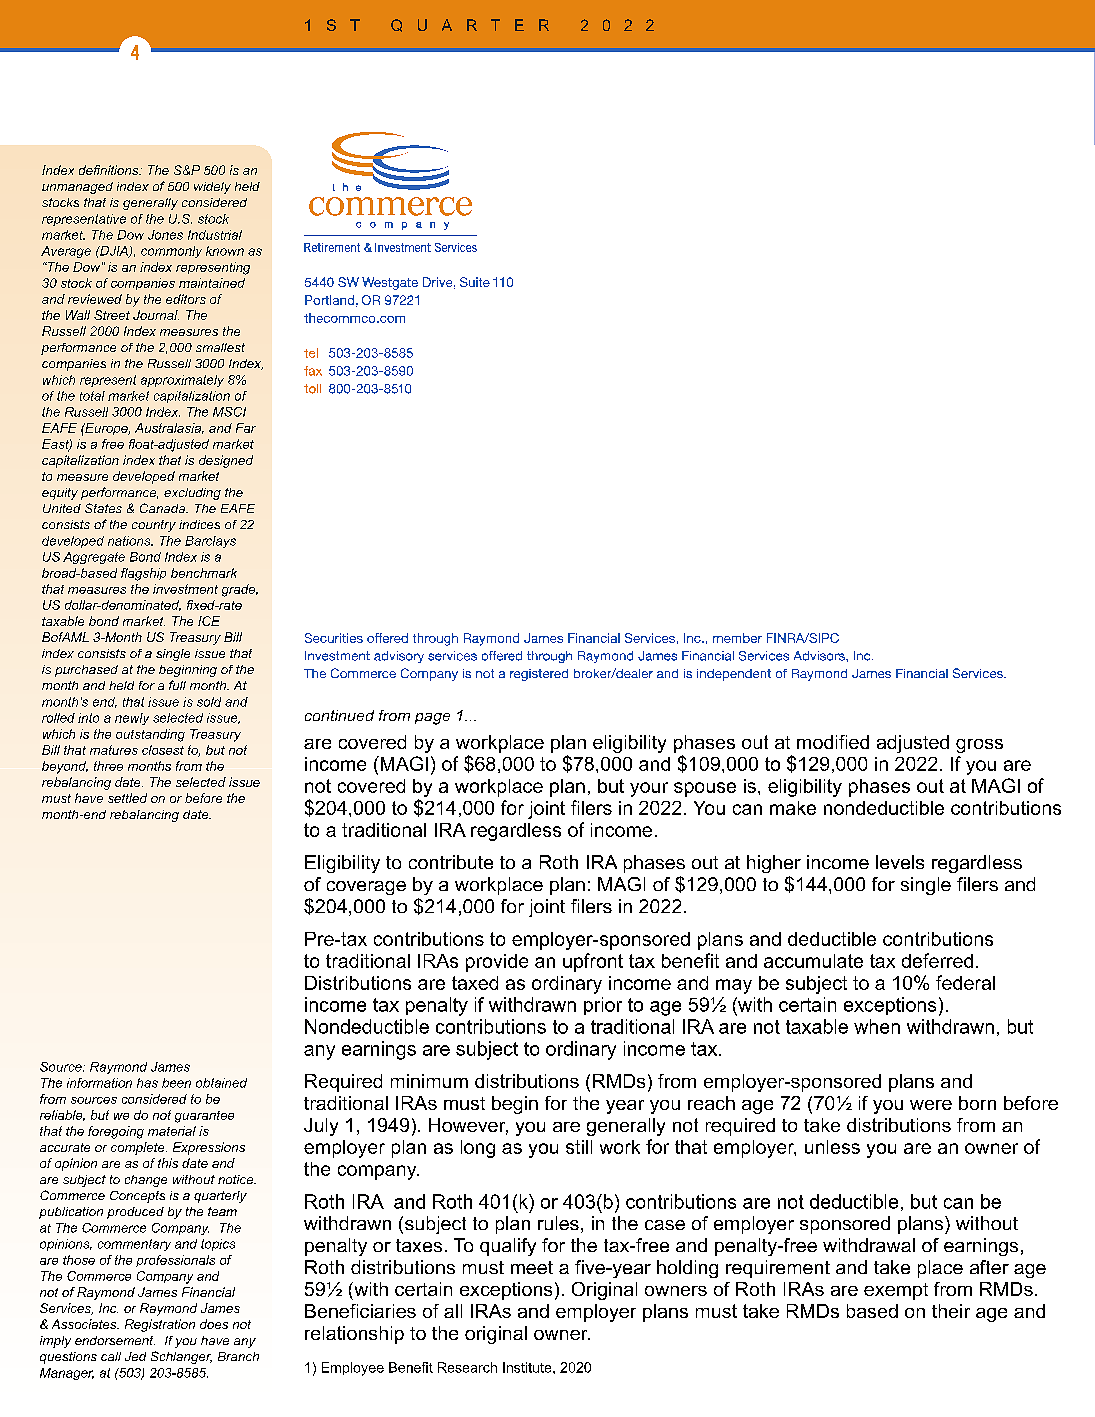  Describe the element at coordinates (979, 746) in the screenshot. I see `gross` at that location.
